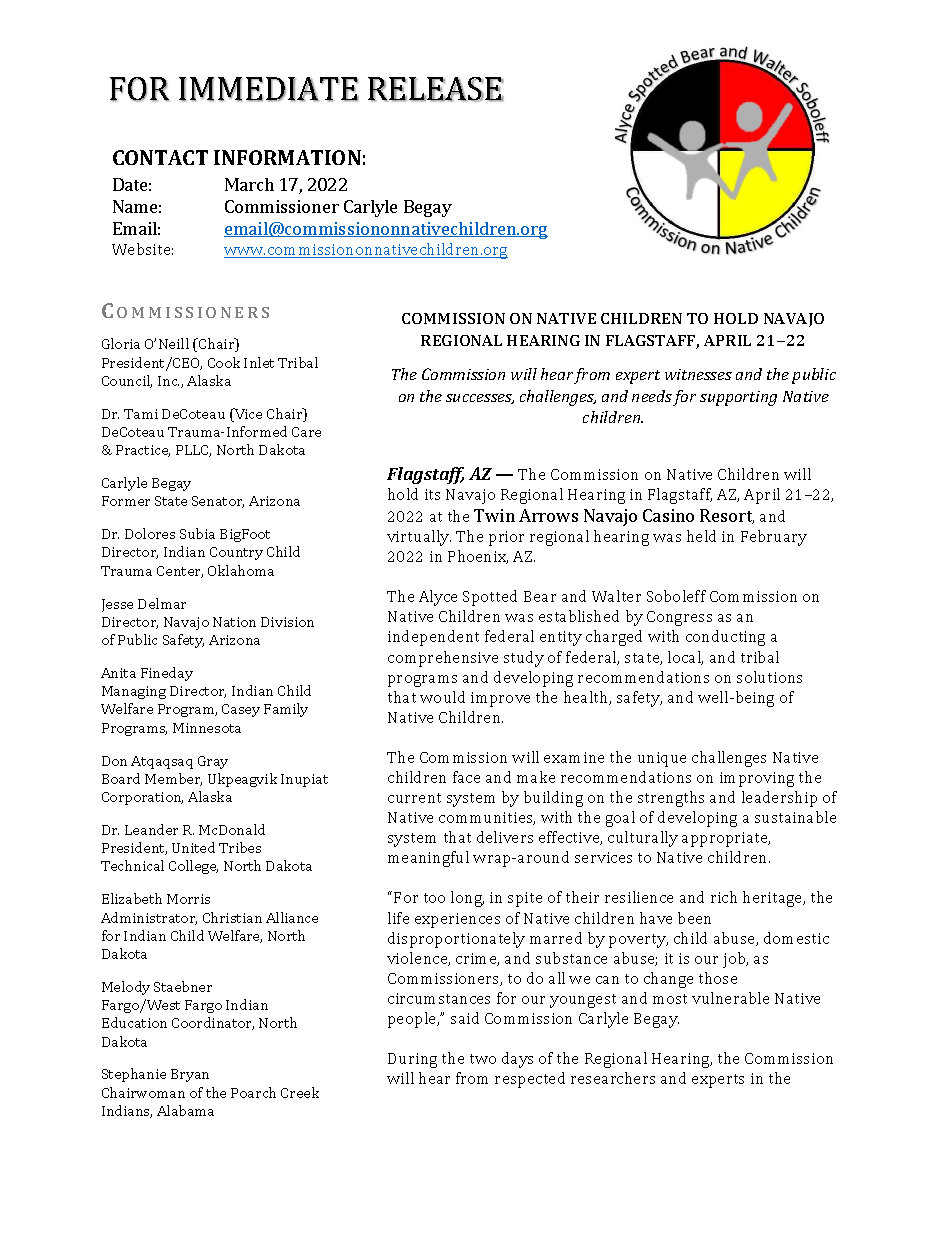  I want to click on INFORMATION, so click(287, 157).
